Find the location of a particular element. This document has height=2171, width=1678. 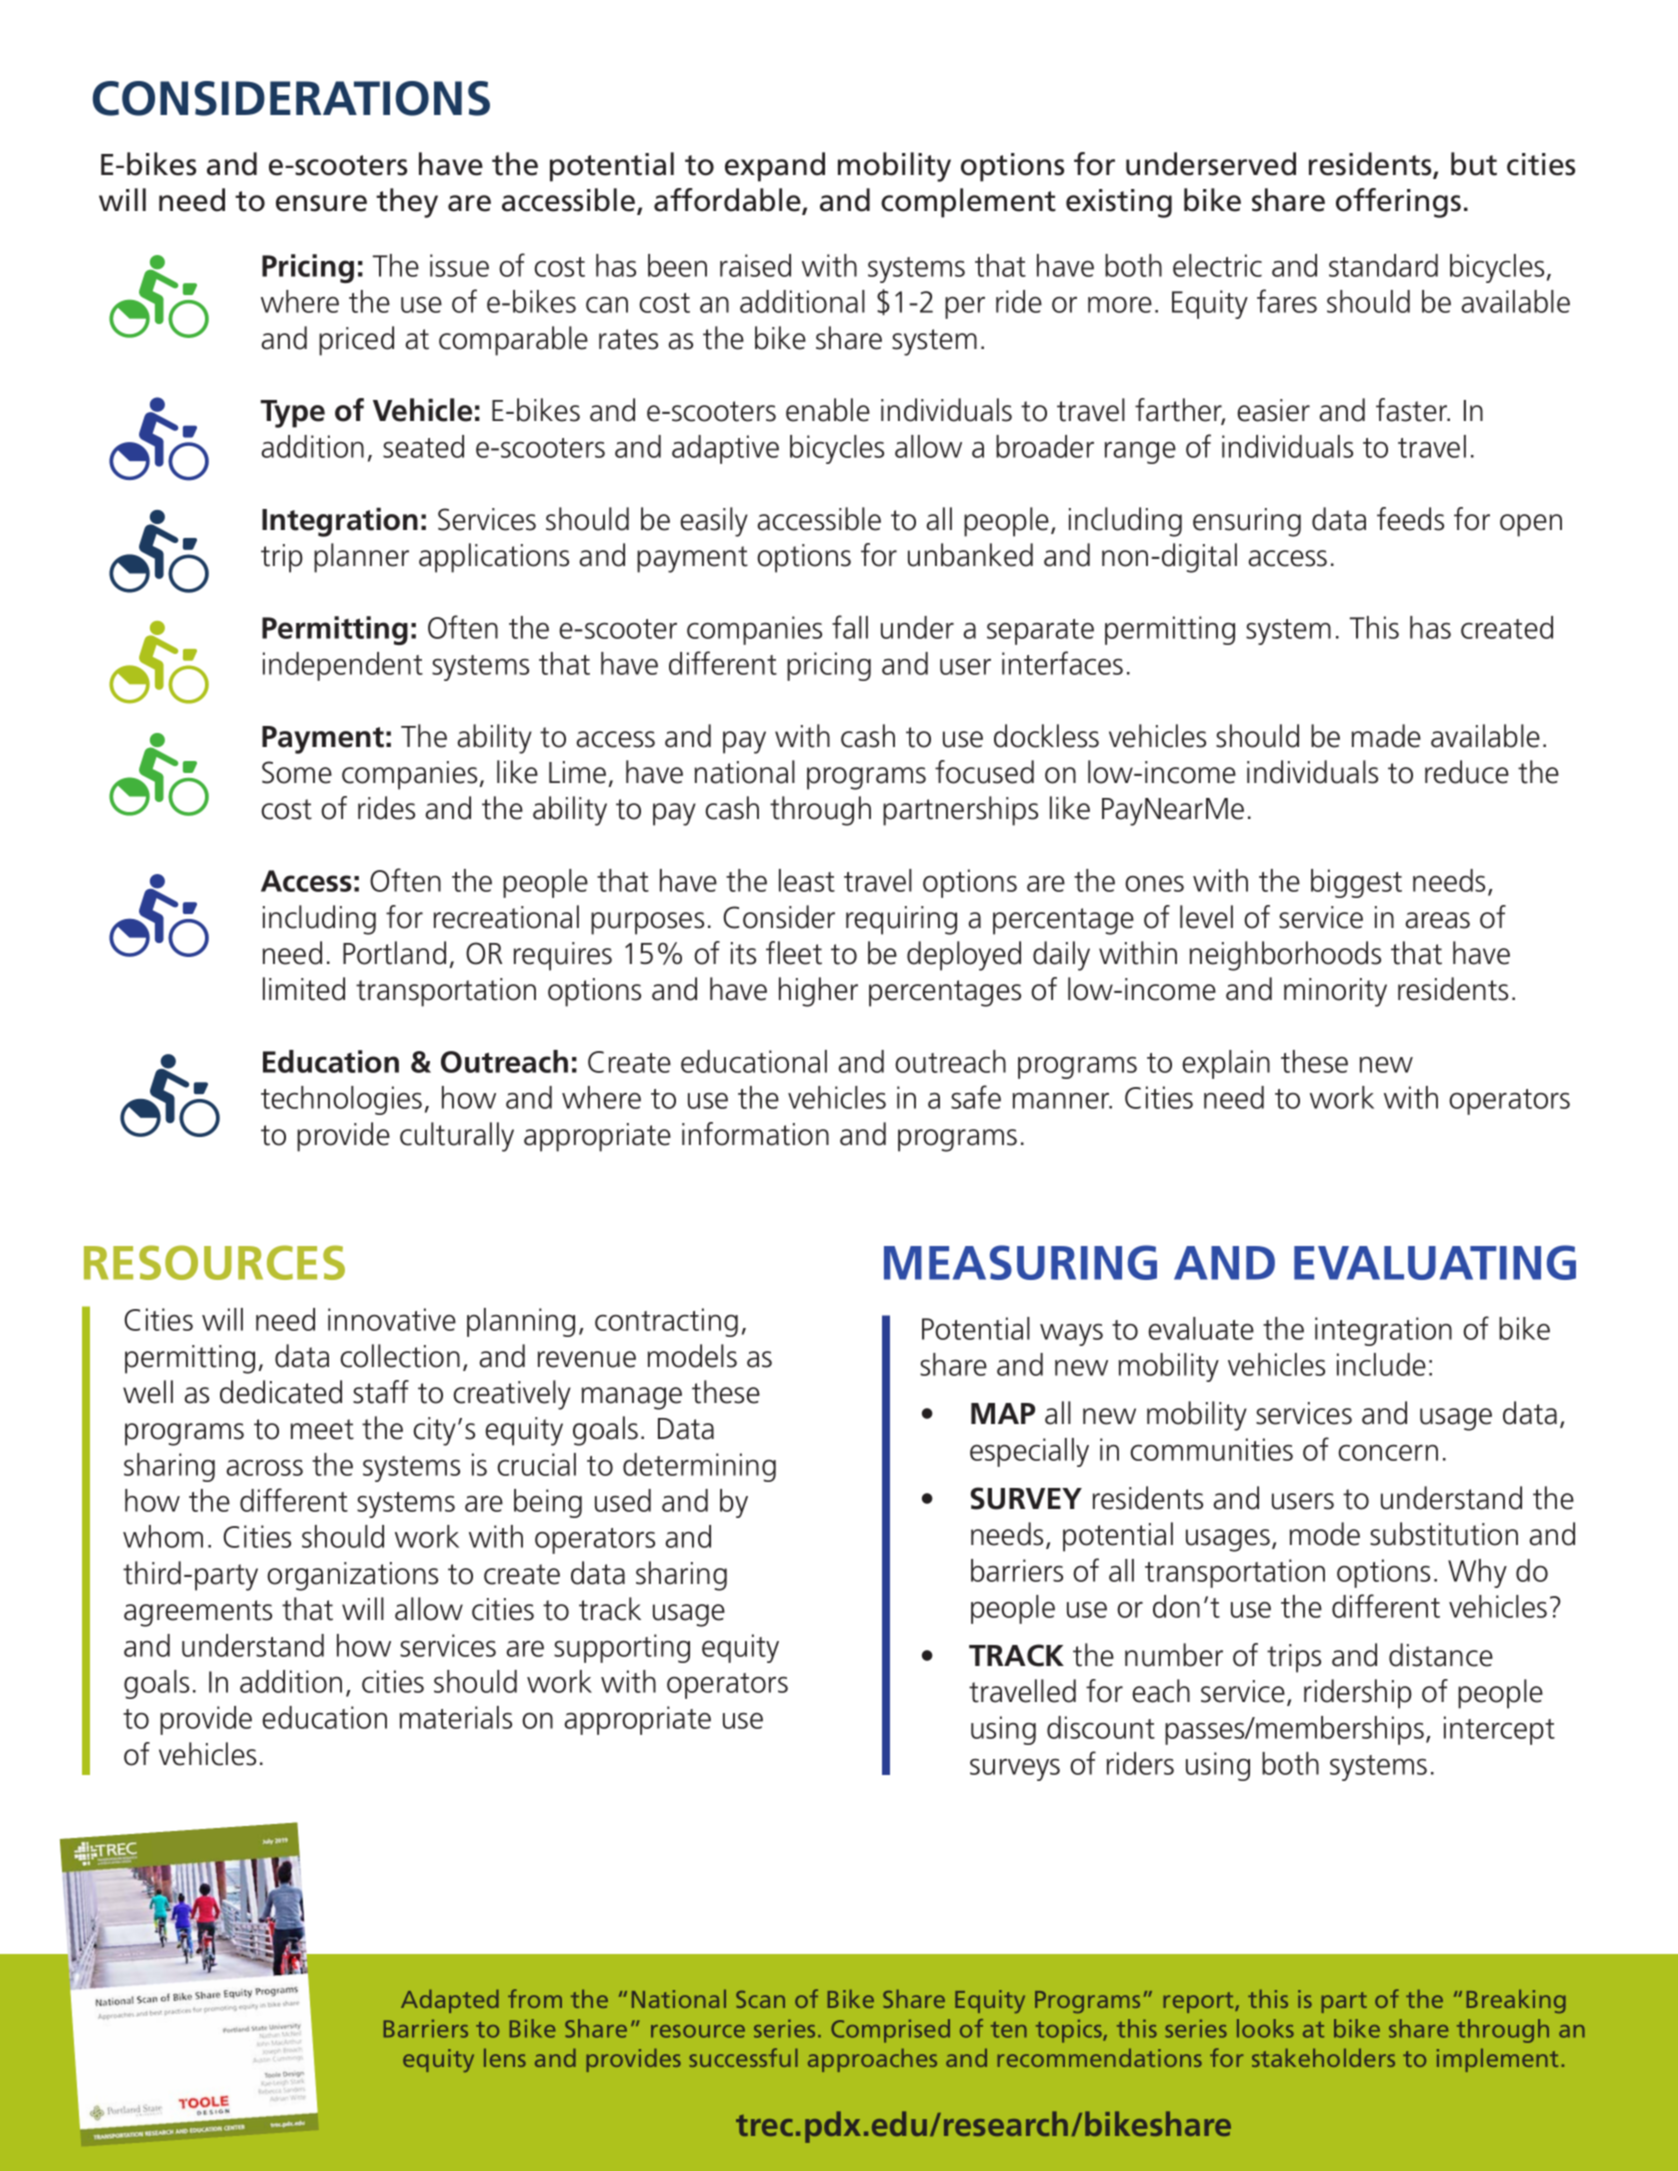

stakeholders is located at coordinates (1323, 2057).
